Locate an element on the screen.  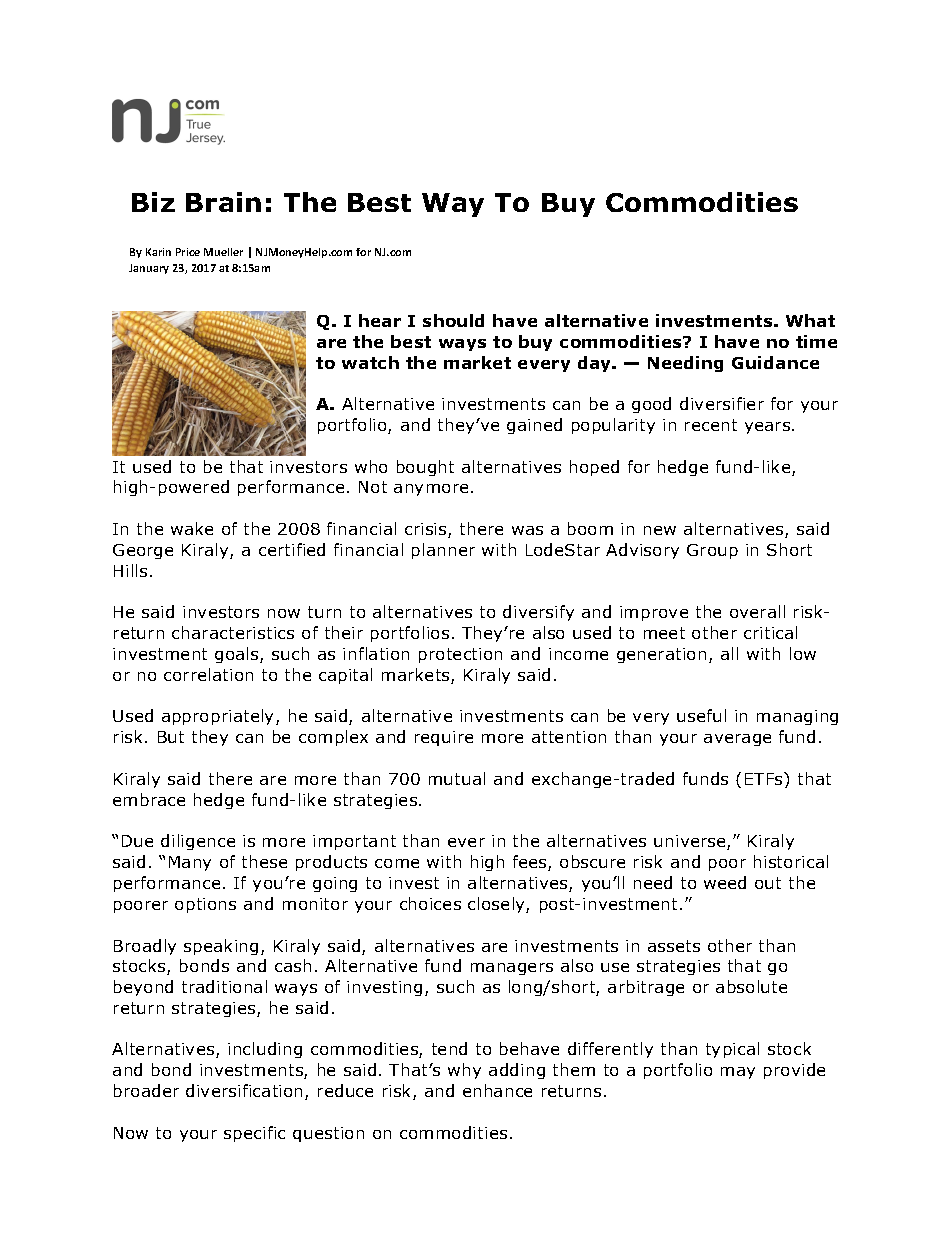
weed is located at coordinates (725, 882).
